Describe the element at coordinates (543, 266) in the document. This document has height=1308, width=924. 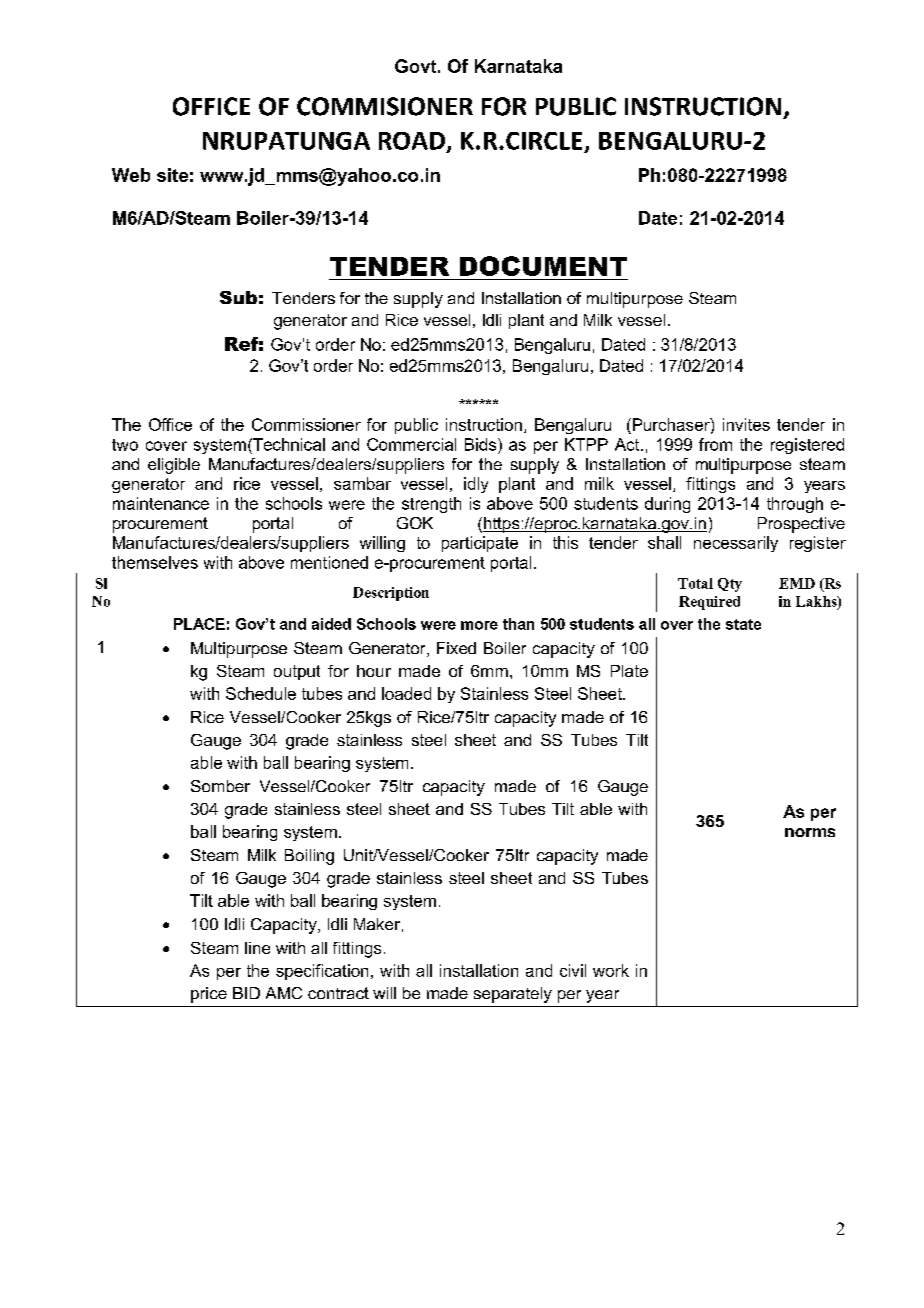
I see `DOCUMENT` at that location.
